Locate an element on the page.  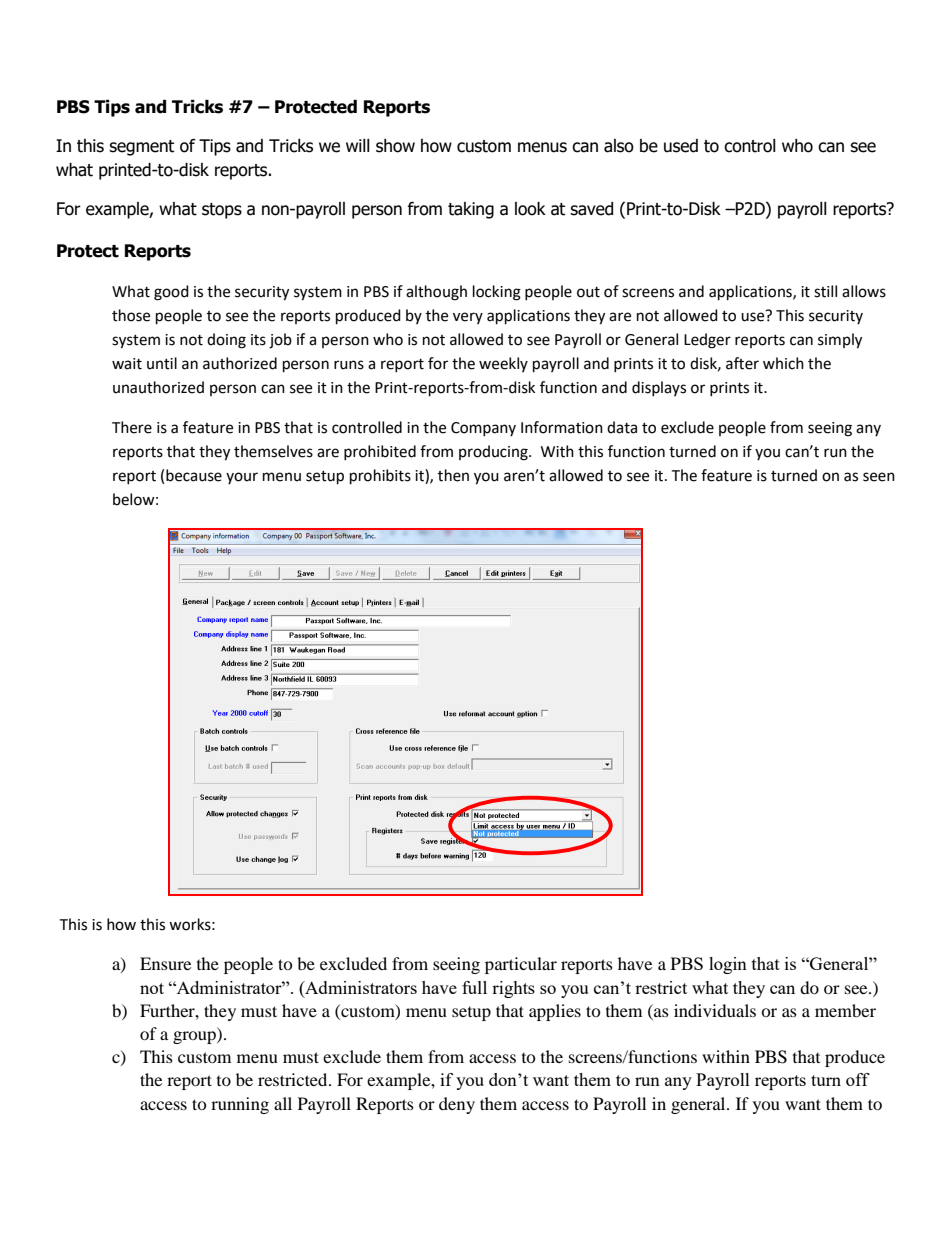
off is located at coordinates (858, 1079).
